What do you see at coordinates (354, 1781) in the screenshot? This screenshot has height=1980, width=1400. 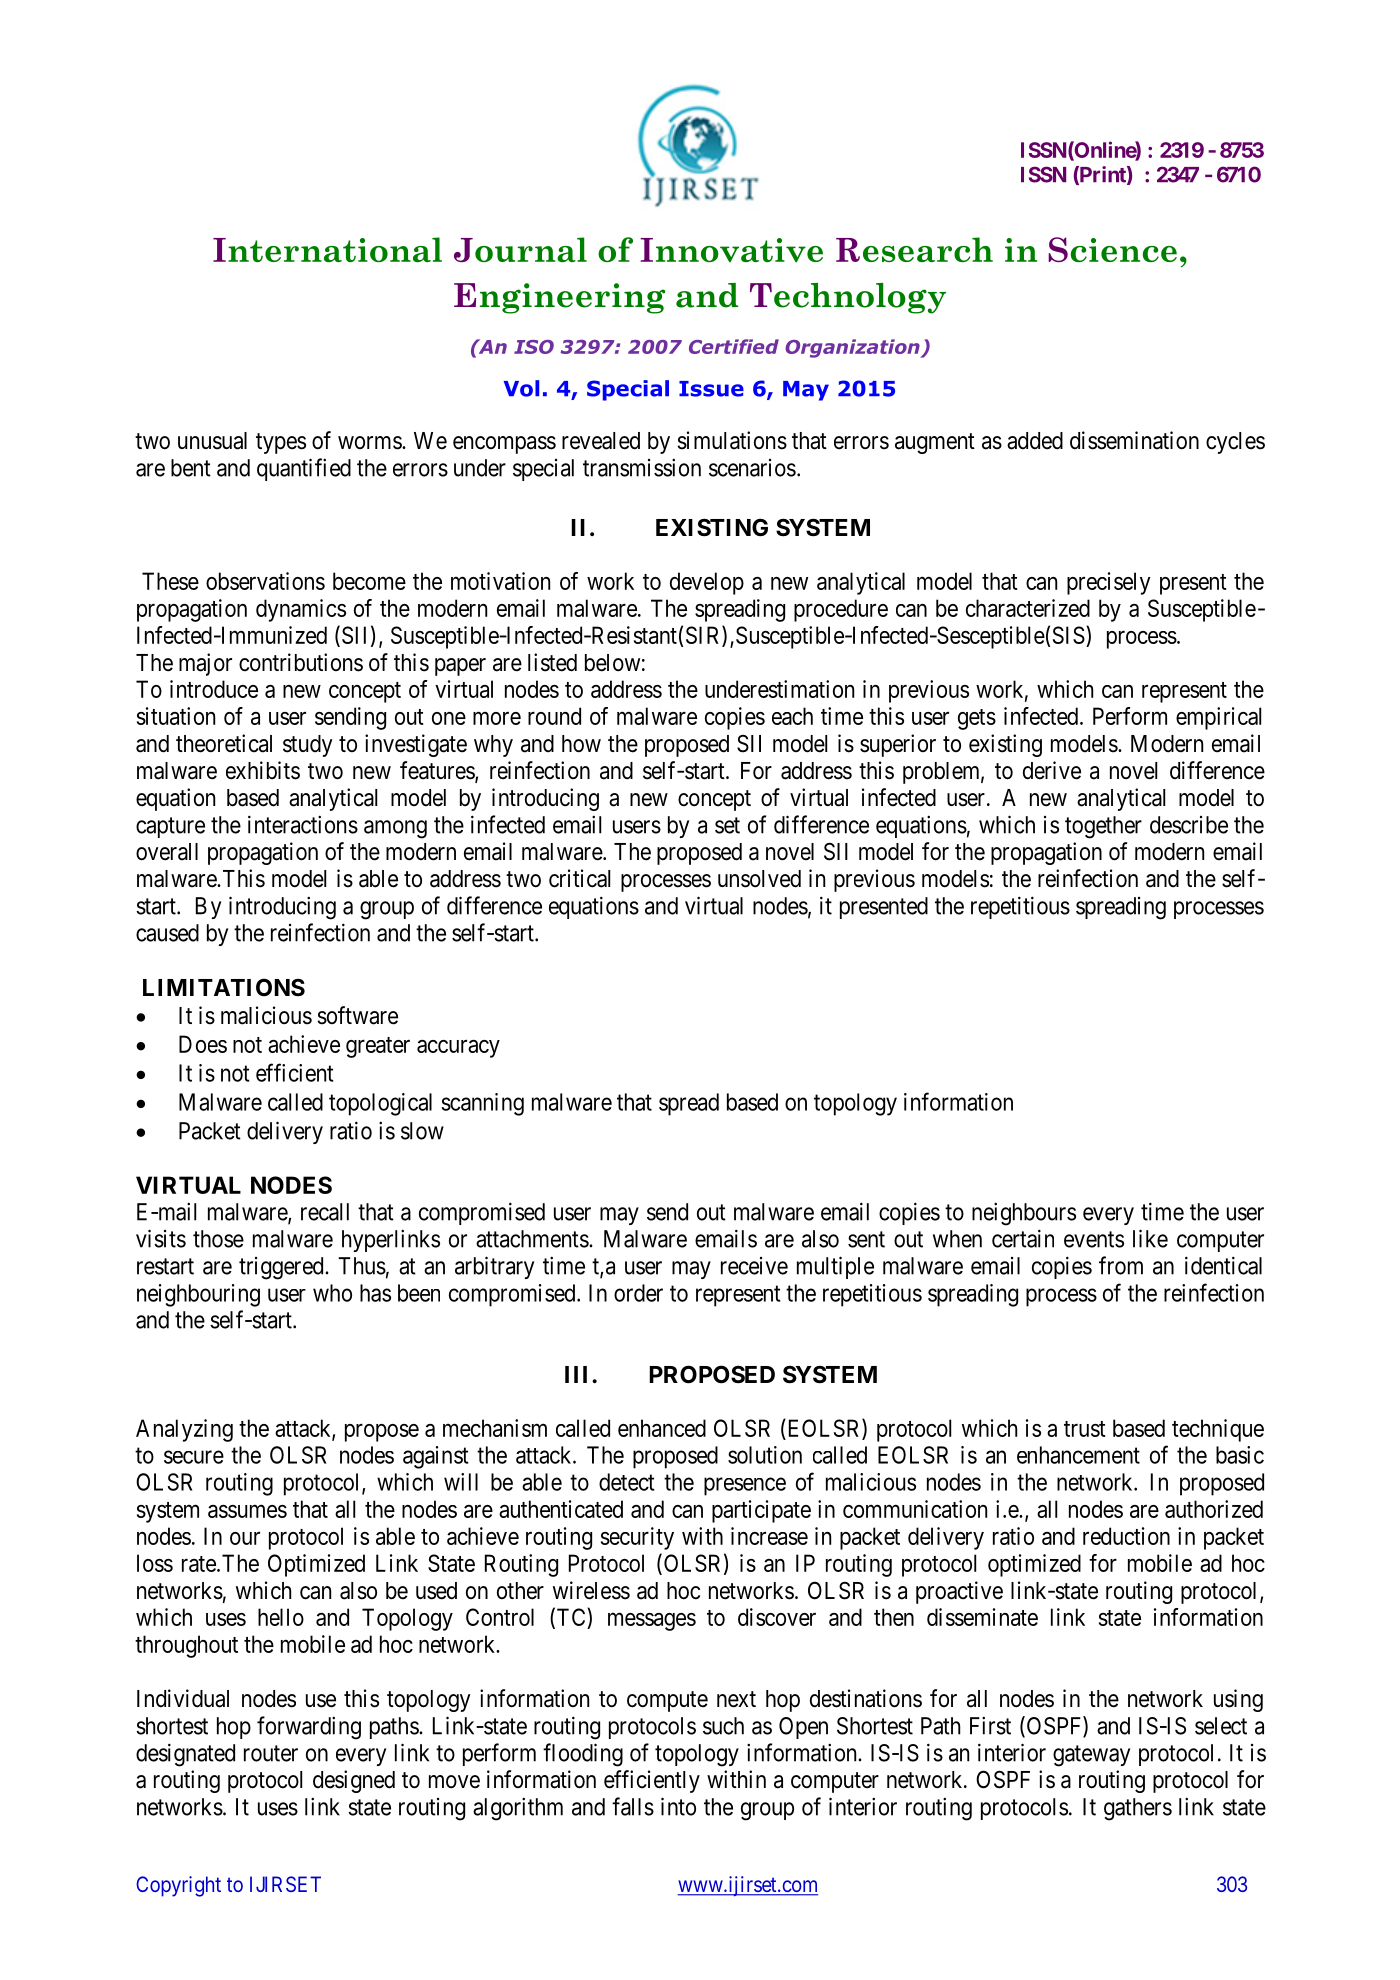 I see `designed` at bounding box center [354, 1781].
